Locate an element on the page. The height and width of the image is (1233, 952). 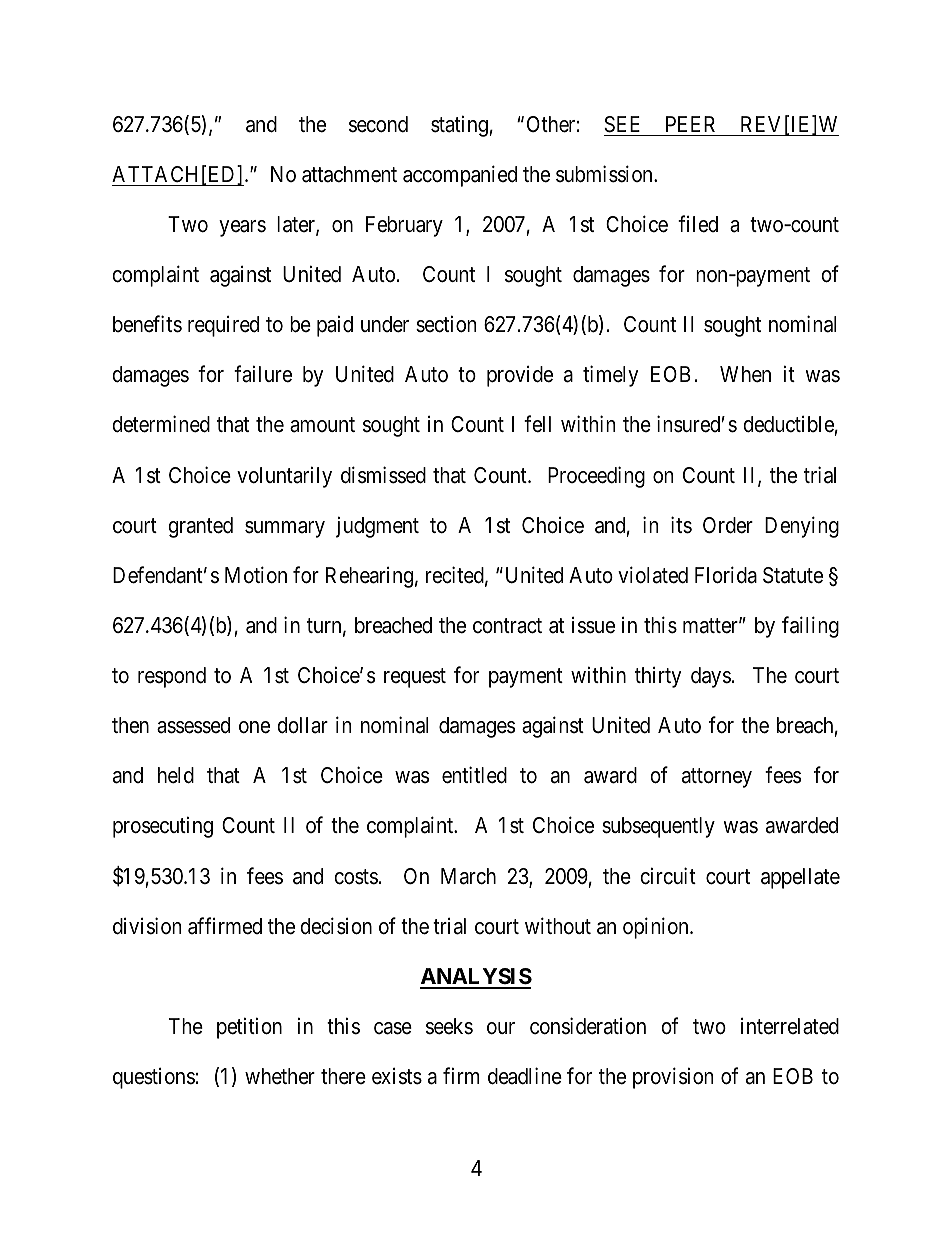
petition is located at coordinates (249, 1028).
